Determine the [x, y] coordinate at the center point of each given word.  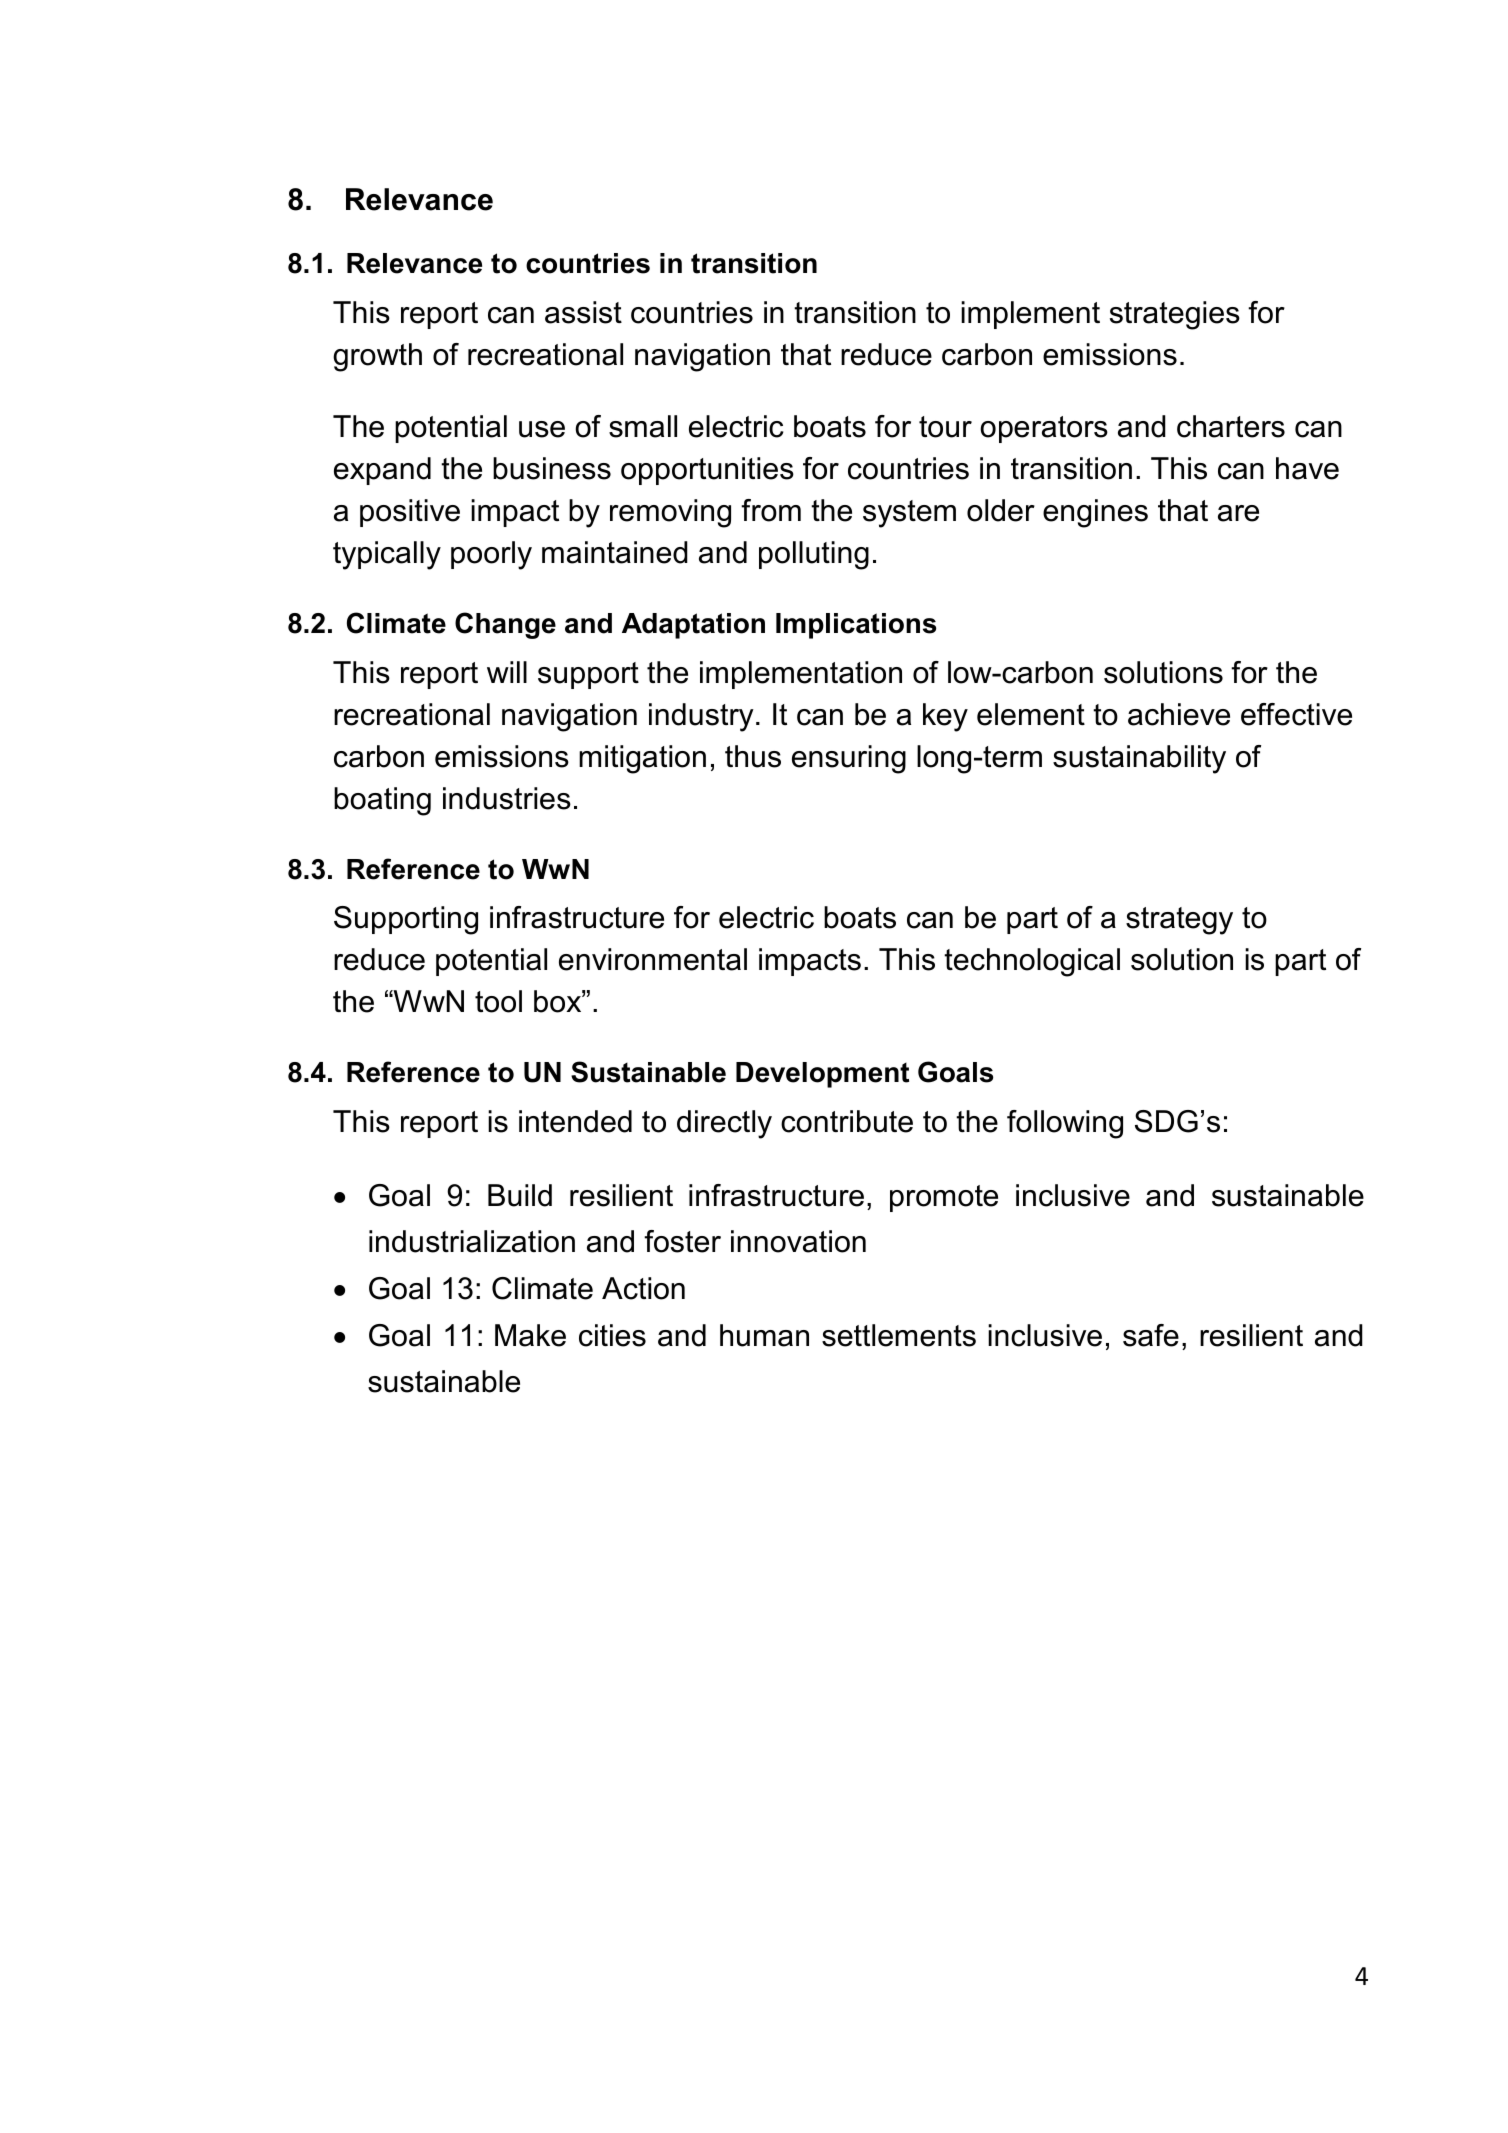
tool [498, 1001]
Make [530, 1335]
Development [822, 1075]
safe [1151, 1335]
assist [583, 312]
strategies [1175, 315]
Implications [856, 626]
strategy [1179, 921]
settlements [899, 1335]
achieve [1179, 714]
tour [945, 427]
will [507, 672]
